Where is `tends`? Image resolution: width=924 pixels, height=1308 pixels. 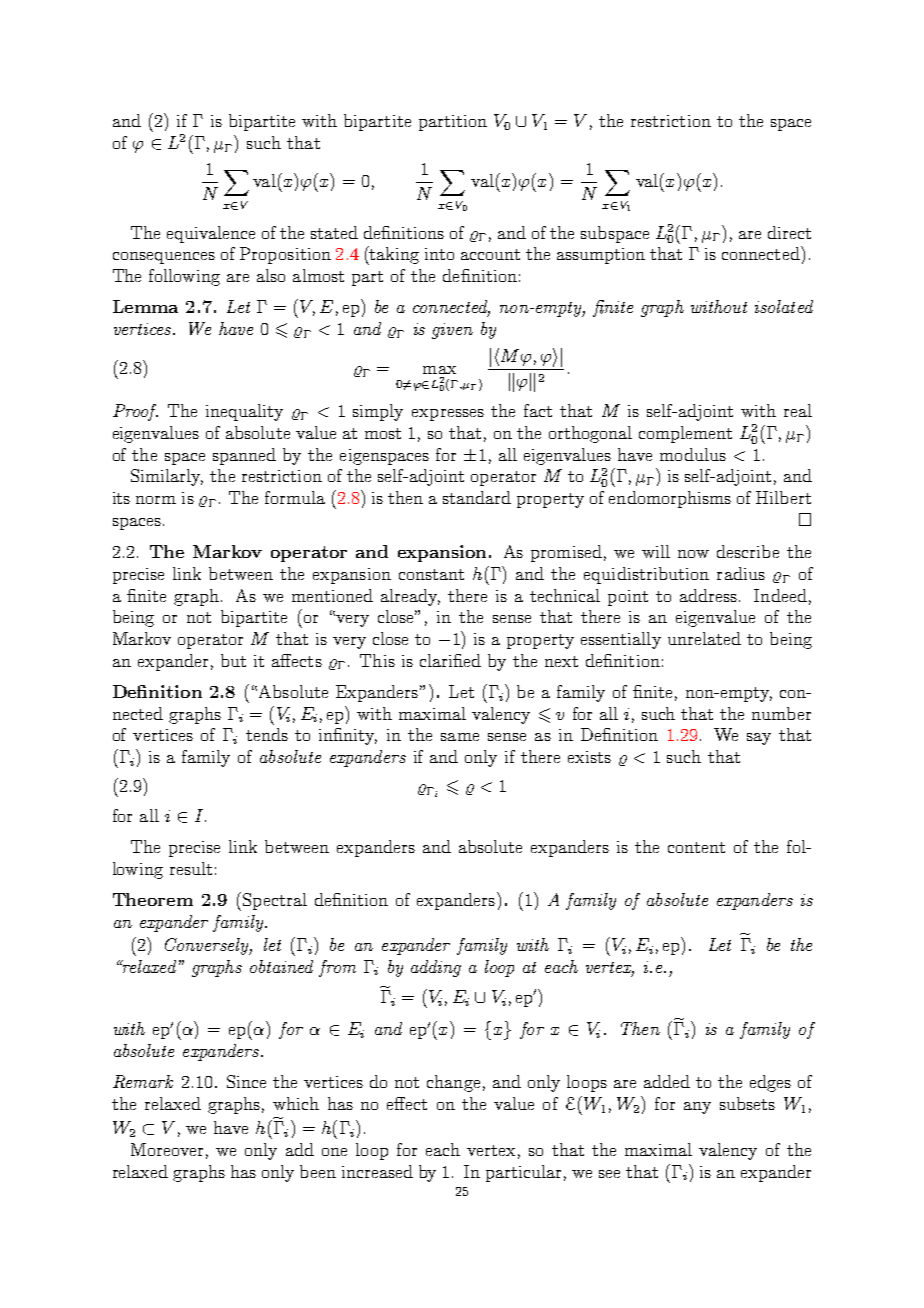
tends is located at coordinates (267, 734).
